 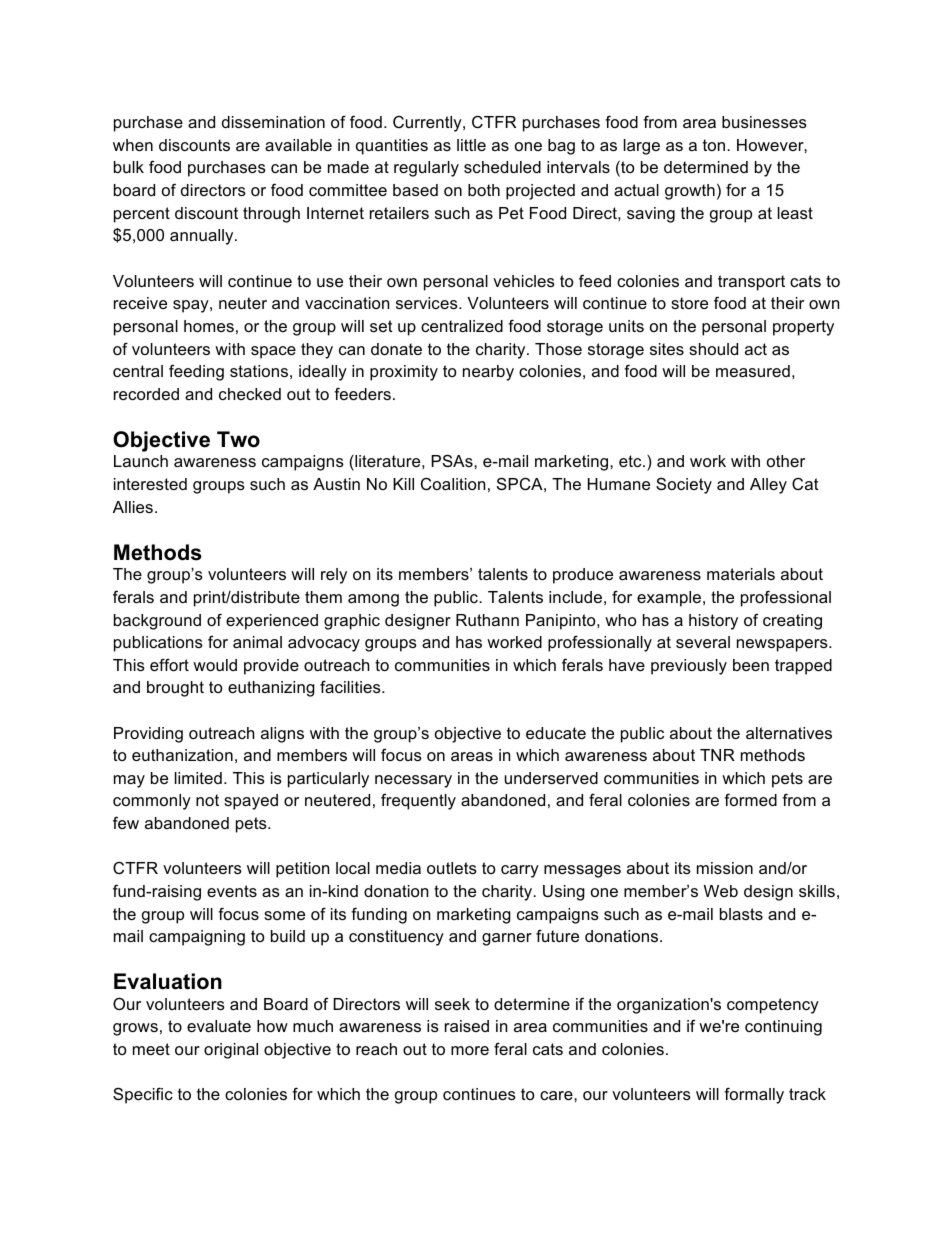 What do you see at coordinates (133, 145) in the screenshot?
I see `when` at bounding box center [133, 145].
